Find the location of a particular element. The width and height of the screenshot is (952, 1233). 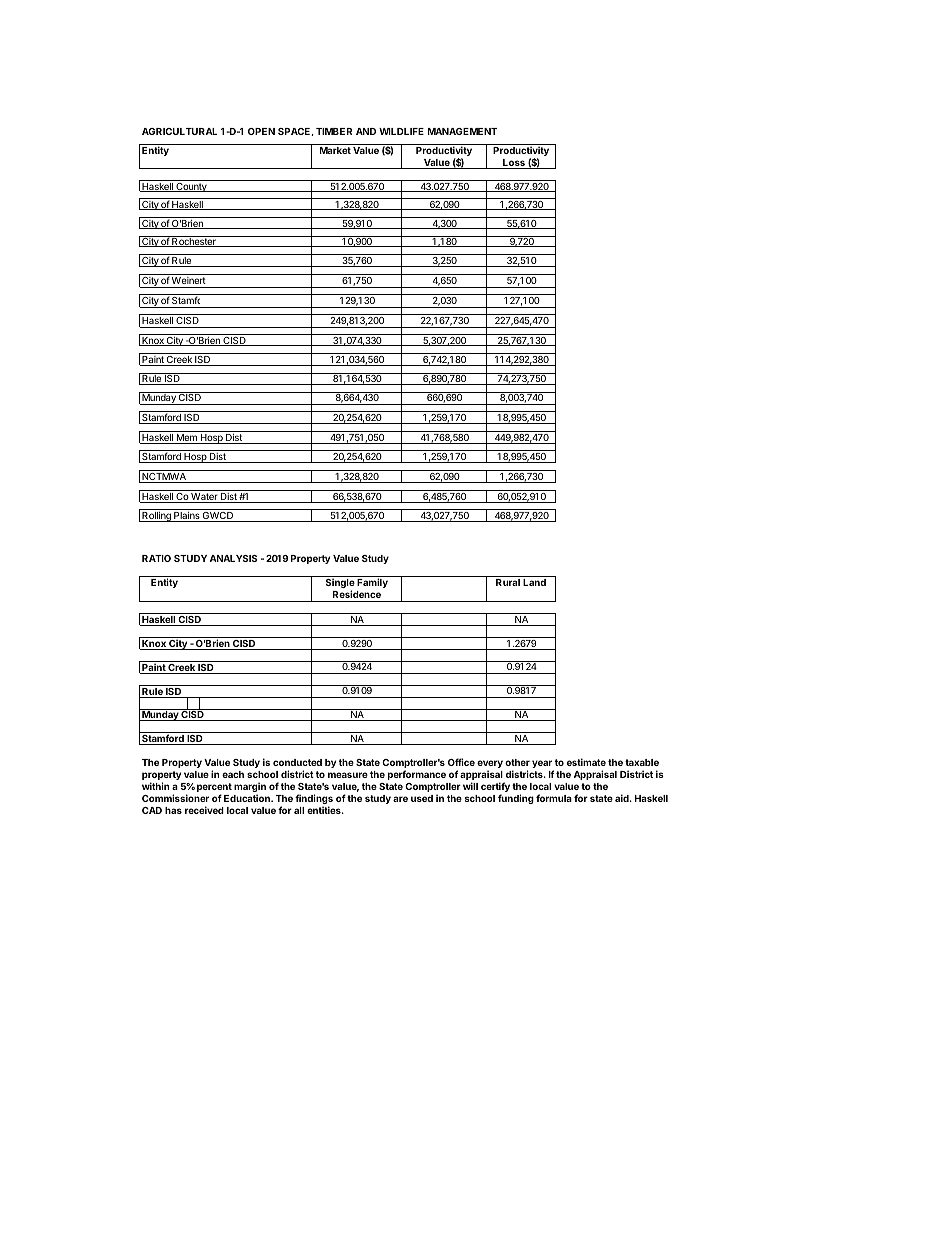

Water is located at coordinates (204, 498).
